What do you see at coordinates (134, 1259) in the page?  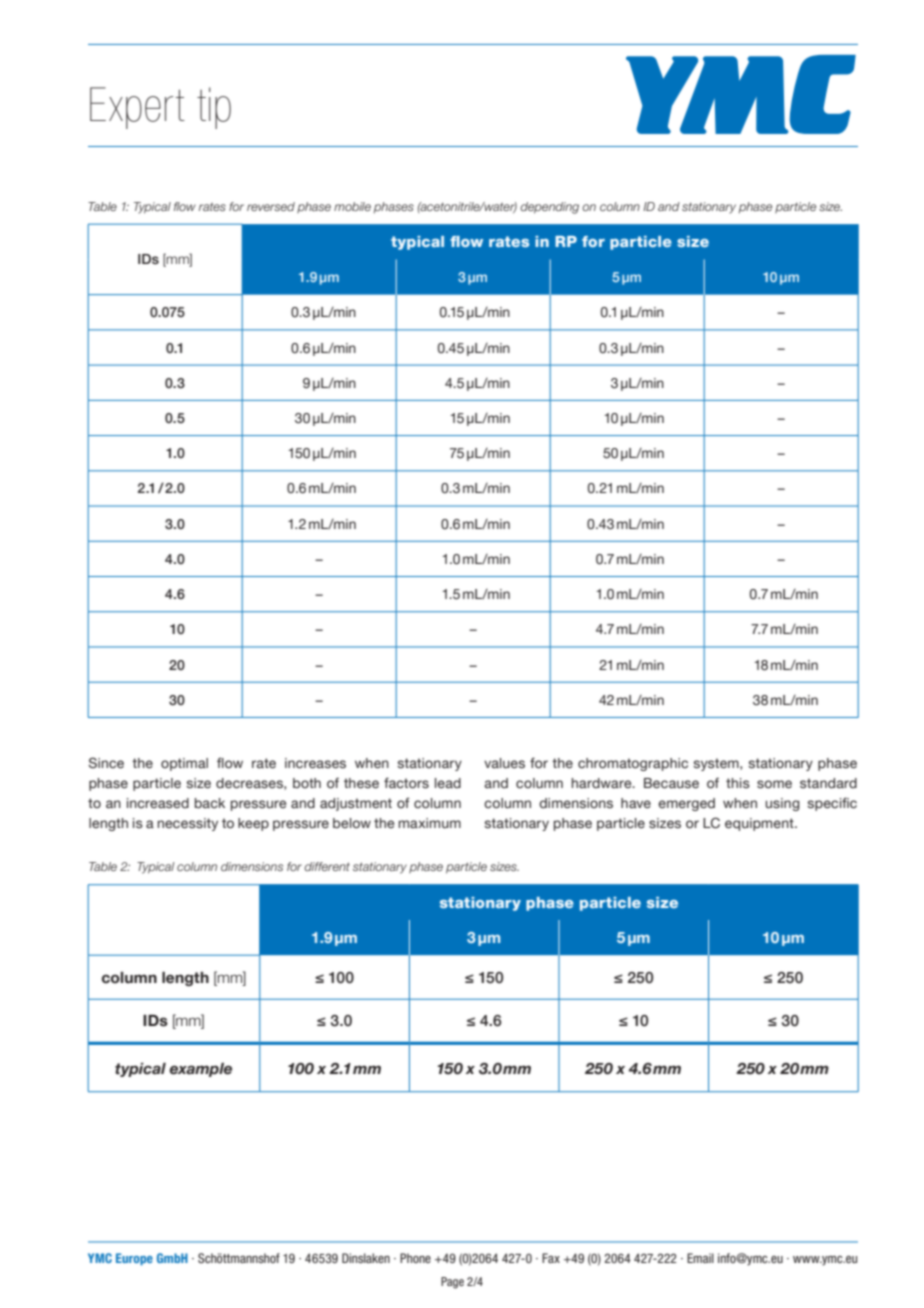 I see `Europe` at bounding box center [134, 1259].
